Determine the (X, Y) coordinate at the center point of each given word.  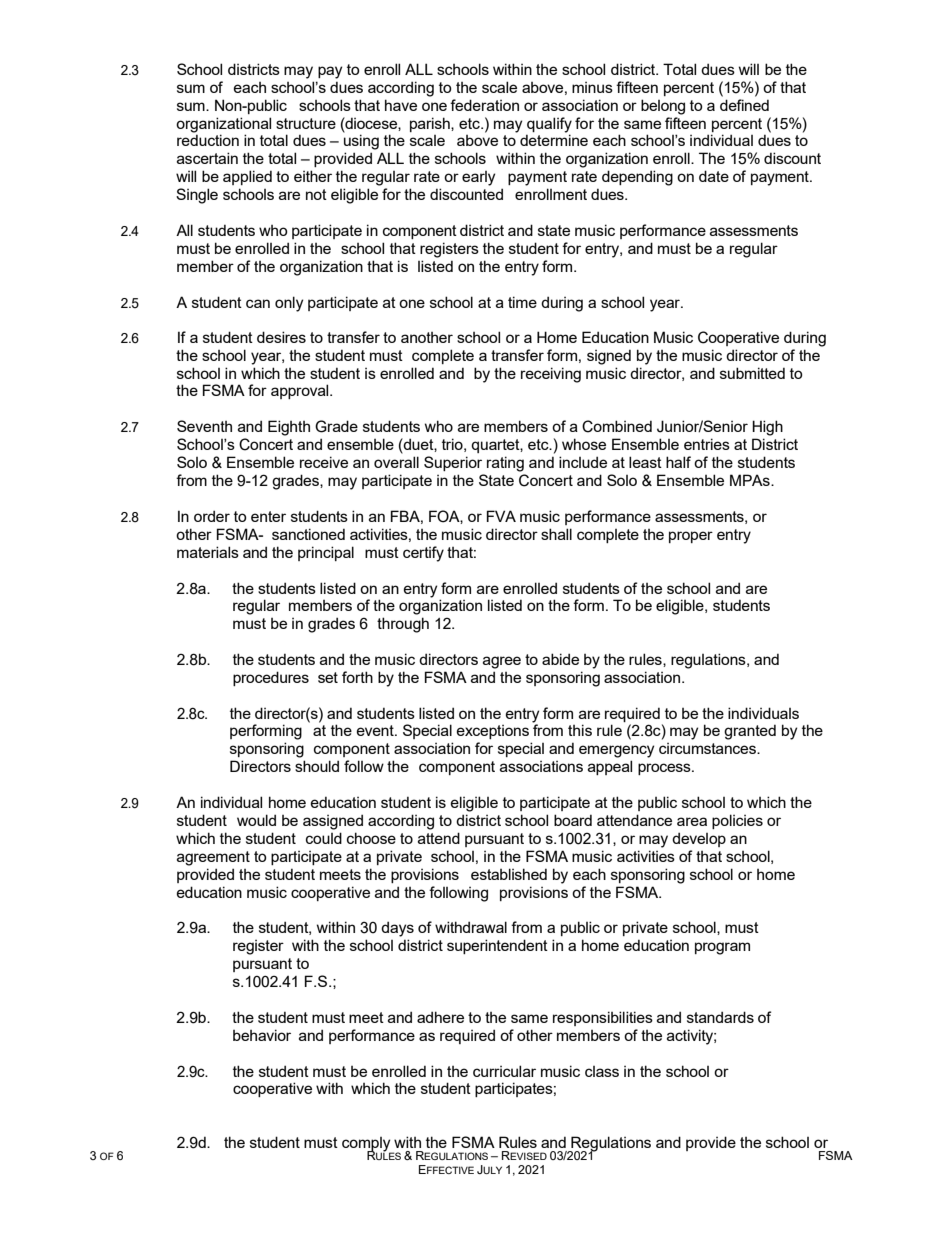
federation (484, 105)
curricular (504, 1071)
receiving (551, 375)
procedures (271, 678)
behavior (262, 1035)
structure (306, 123)
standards (720, 1017)
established (509, 874)
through (403, 625)
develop (699, 839)
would (256, 820)
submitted (752, 373)
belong (663, 107)
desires (281, 337)
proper (691, 537)
